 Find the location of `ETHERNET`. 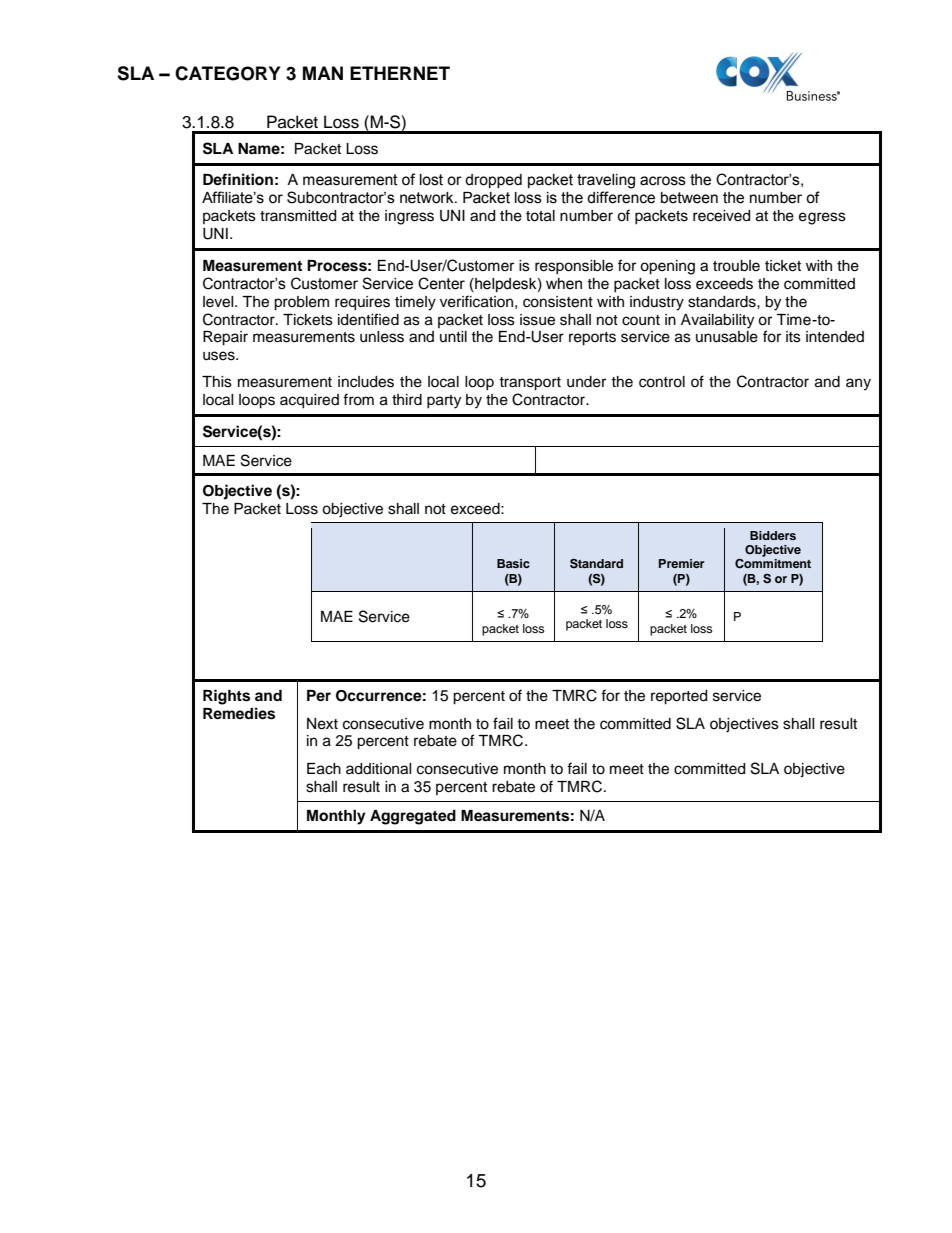

ETHERNET is located at coordinates (400, 73).
